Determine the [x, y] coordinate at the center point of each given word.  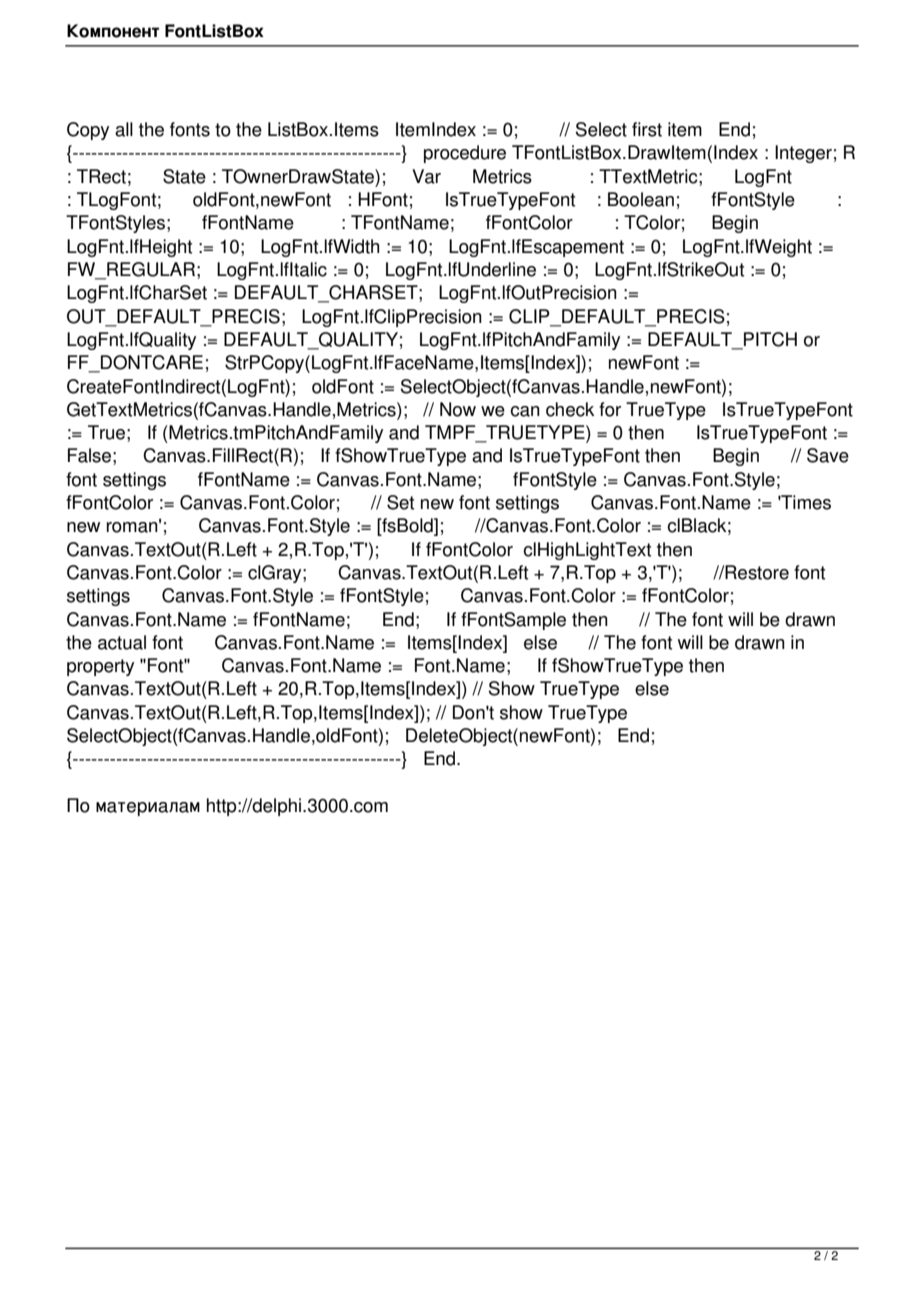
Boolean [641, 199]
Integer [803, 154]
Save [828, 455]
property [100, 667]
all [124, 129]
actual [122, 642]
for [610, 409]
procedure [465, 154]
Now [458, 409]
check [570, 409]
